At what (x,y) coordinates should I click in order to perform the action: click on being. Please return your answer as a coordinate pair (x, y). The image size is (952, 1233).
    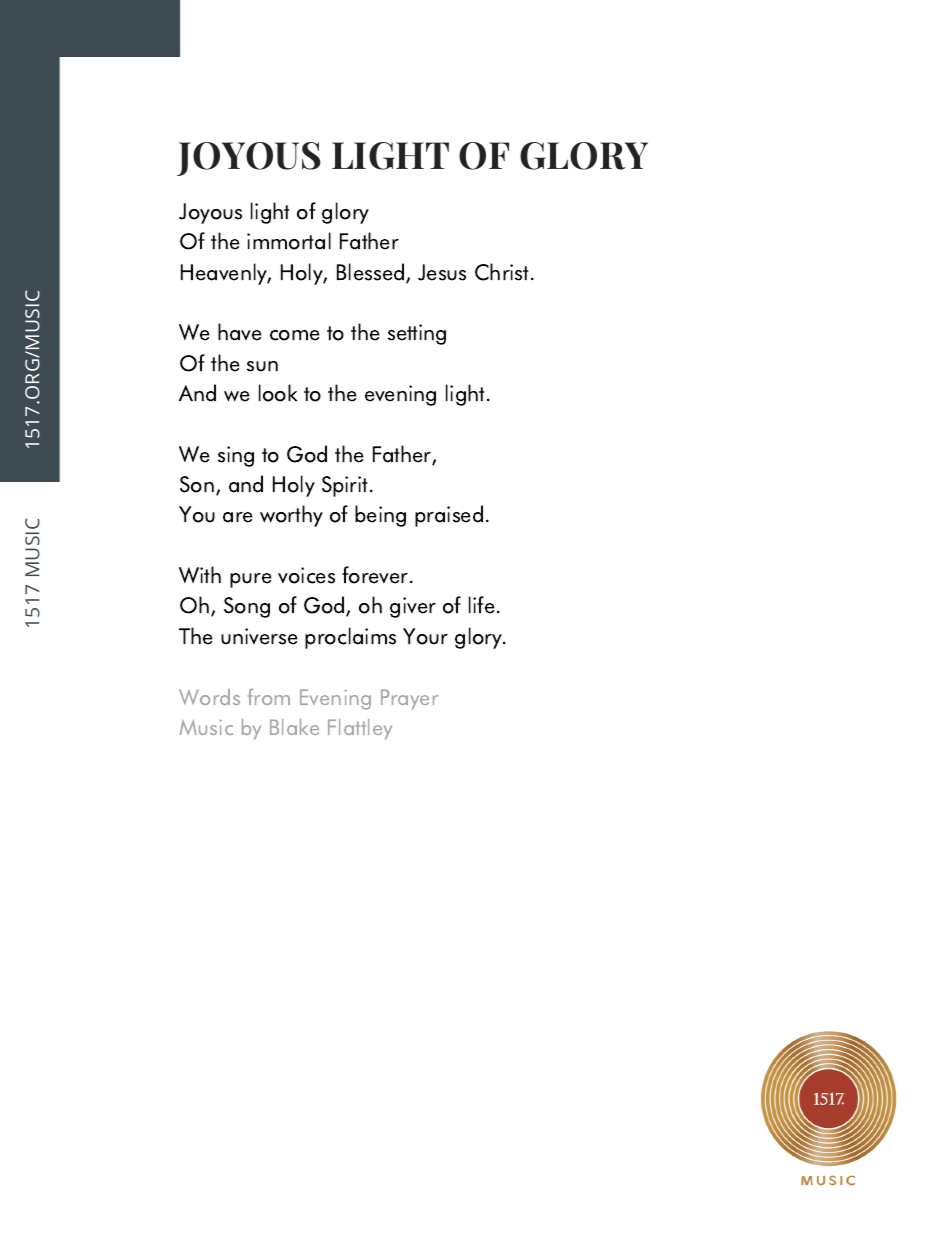
    Looking at the image, I should click on (380, 516).
